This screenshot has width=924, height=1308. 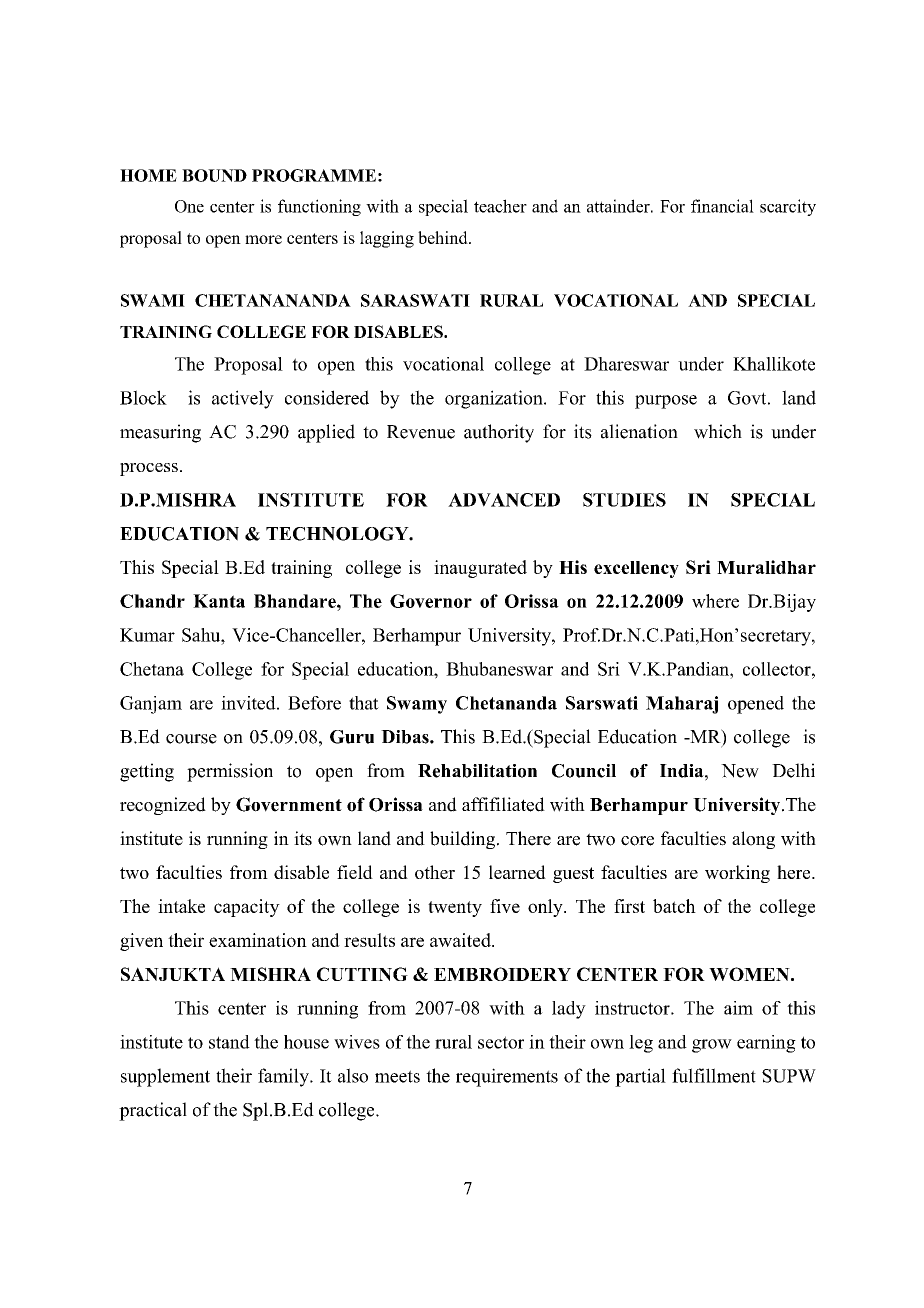 What do you see at coordinates (147, 635) in the screenshot?
I see `Kumar` at bounding box center [147, 635].
